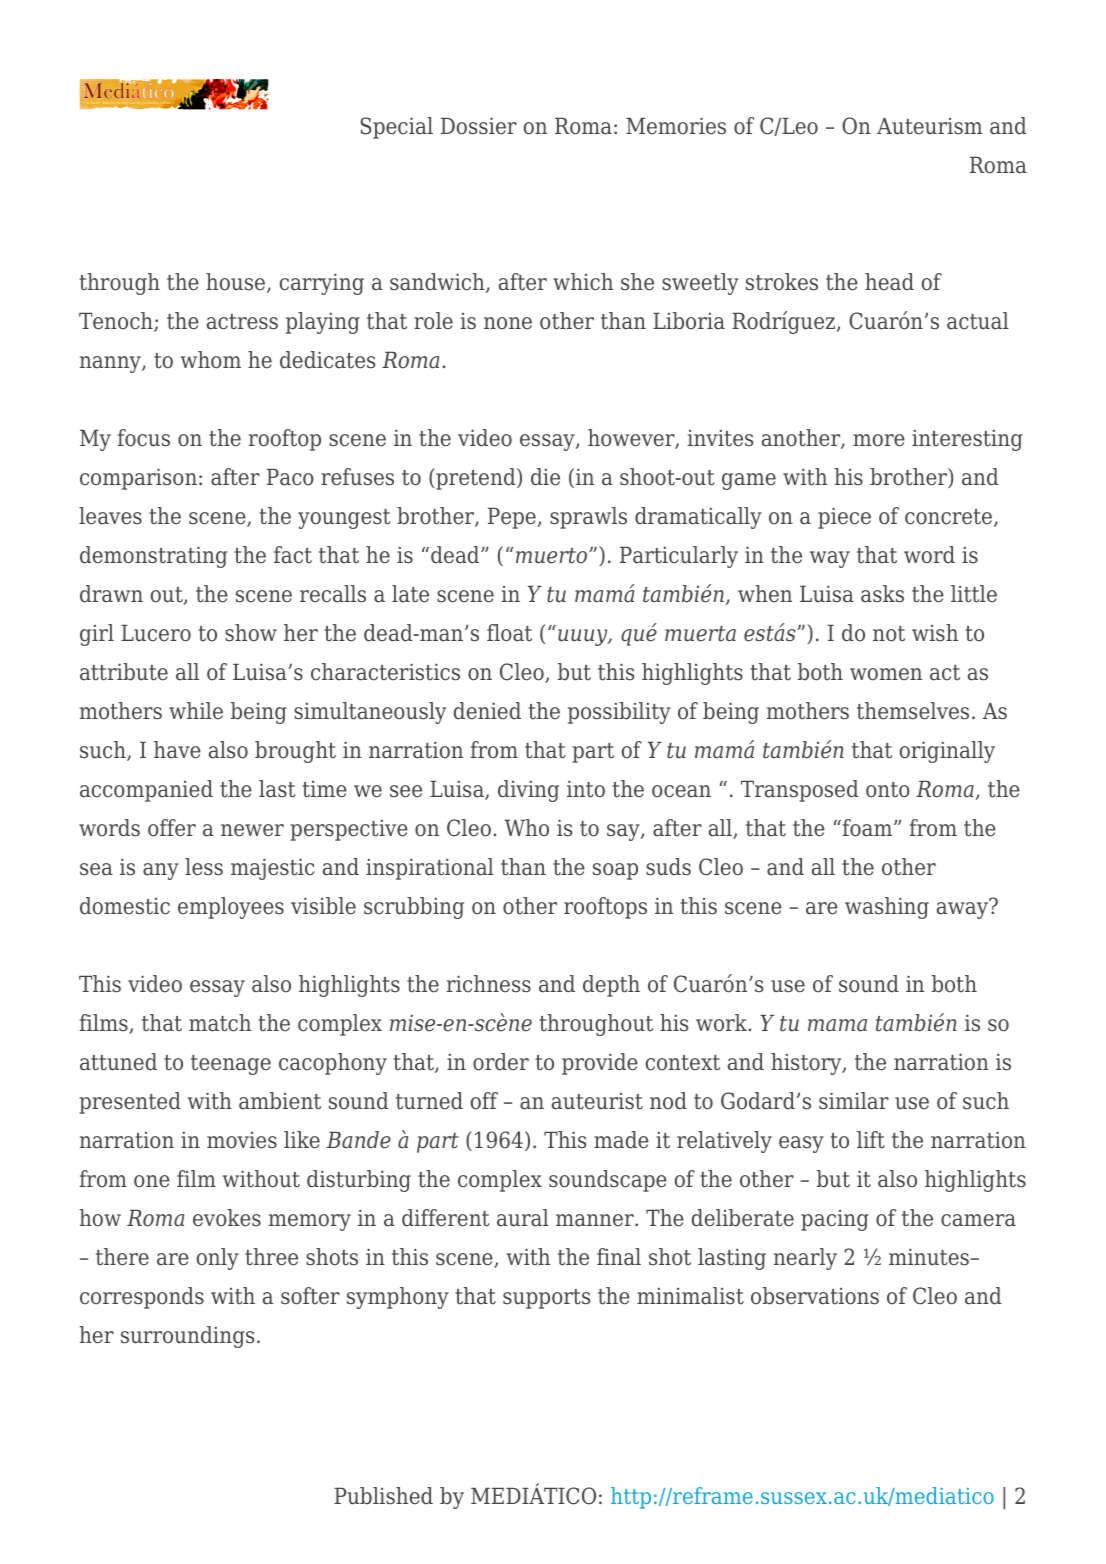 The image size is (1106, 1564). Describe the element at coordinates (528, 791) in the screenshot. I see `diving` at that location.
